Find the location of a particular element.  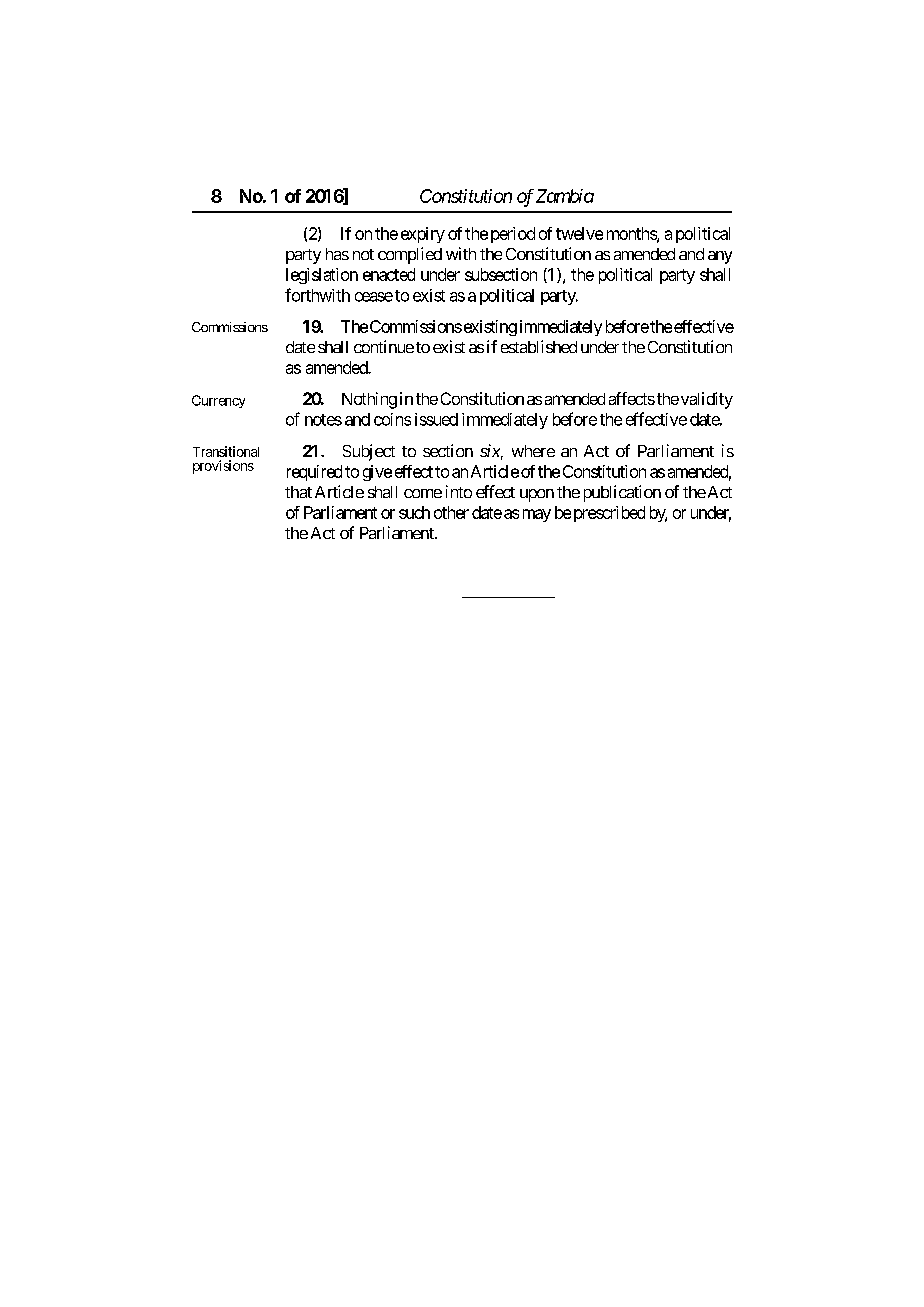

other is located at coordinates (451, 512).
